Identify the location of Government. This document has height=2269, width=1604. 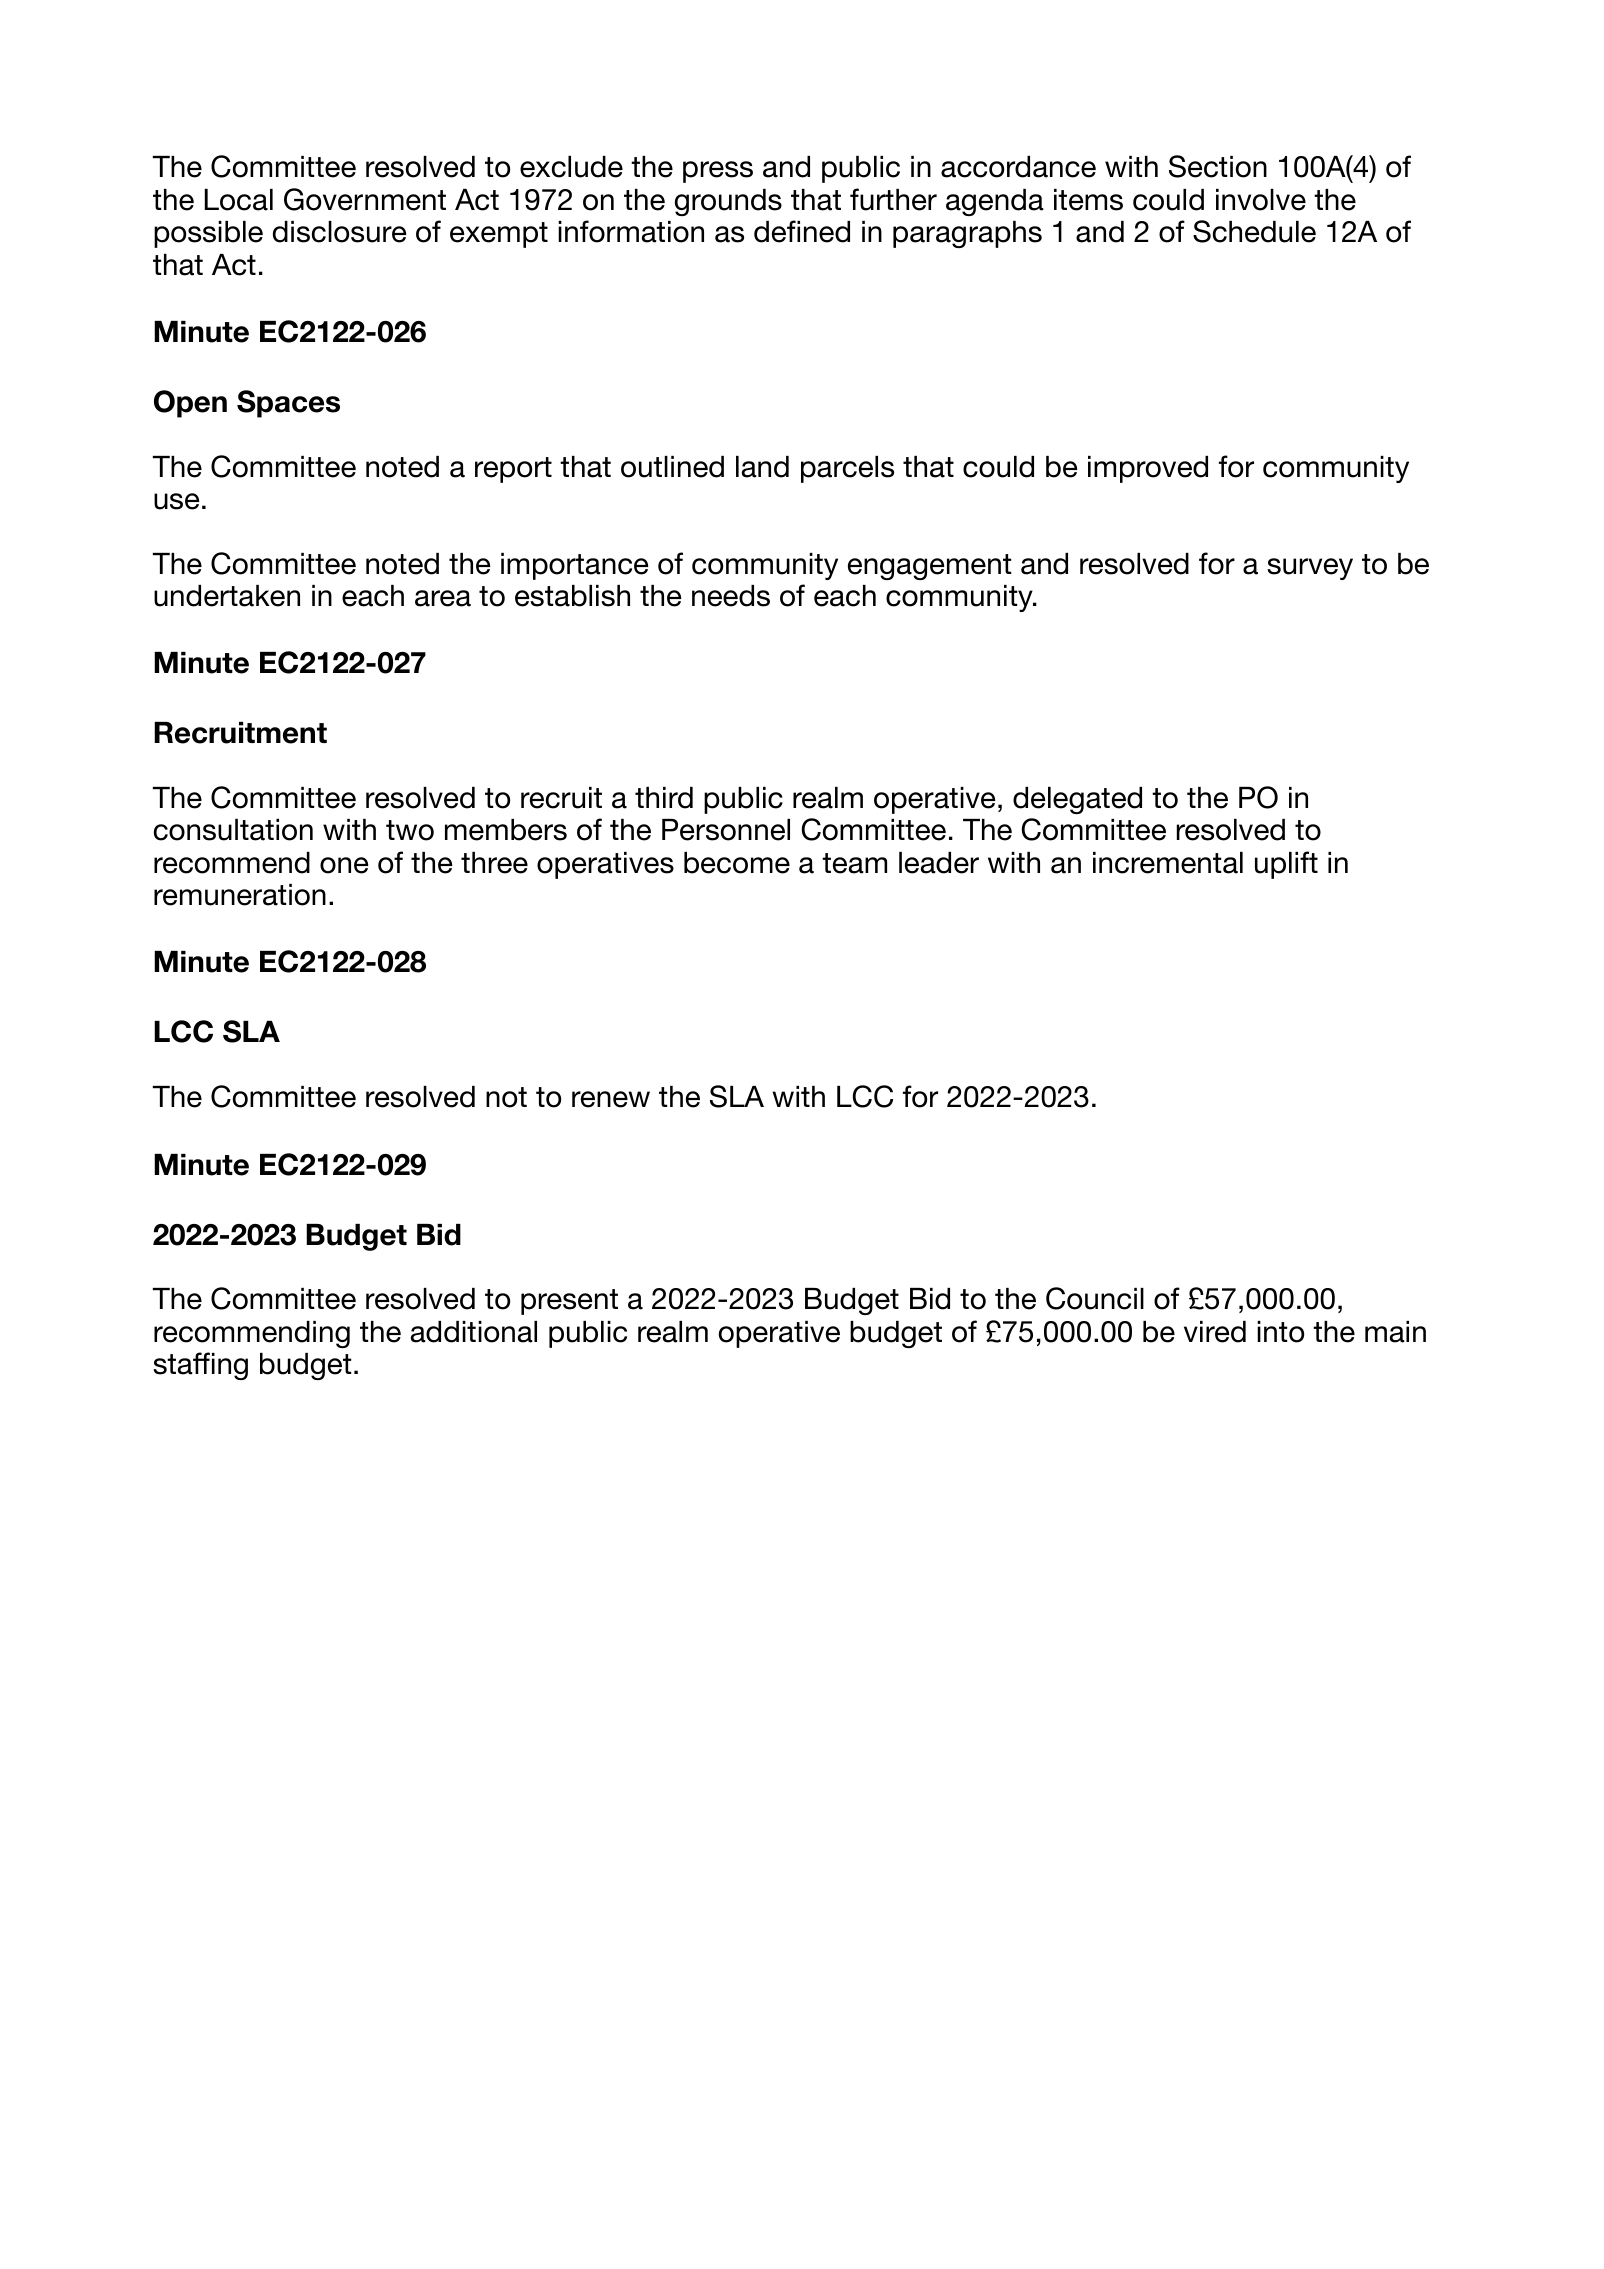
(365, 199).
